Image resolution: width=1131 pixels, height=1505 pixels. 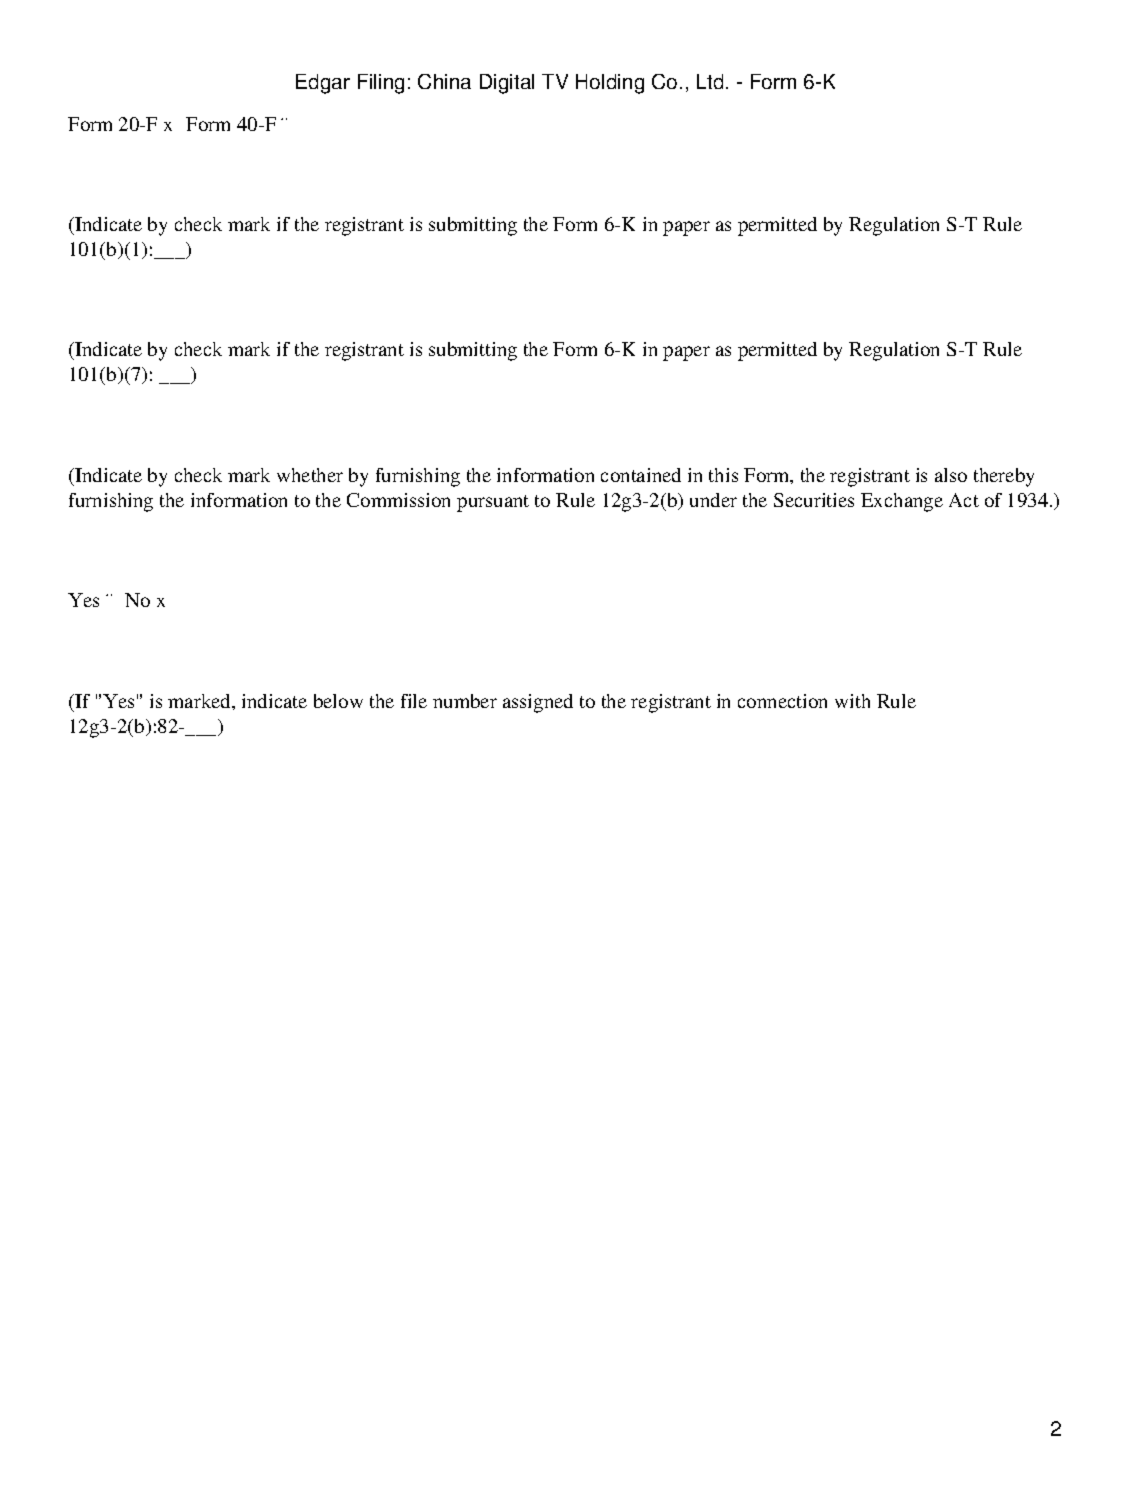 I want to click on also, so click(x=951, y=475).
